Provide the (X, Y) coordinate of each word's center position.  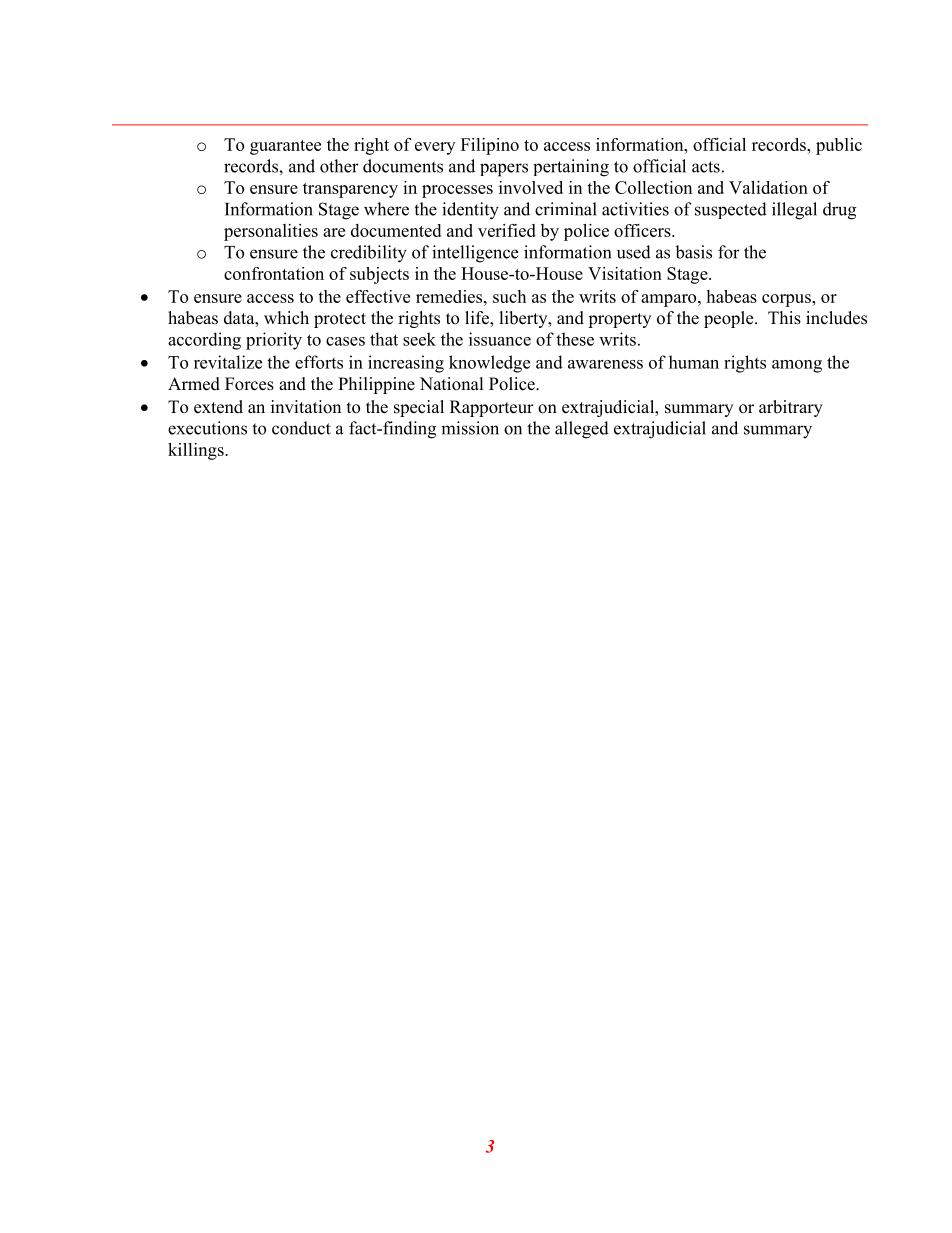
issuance (500, 339)
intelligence (475, 254)
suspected (731, 210)
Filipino (490, 146)
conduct (301, 428)
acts (706, 167)
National (452, 384)
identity (470, 211)
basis (693, 252)
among (797, 366)
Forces (249, 384)
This (784, 318)
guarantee (285, 147)
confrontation (274, 273)
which (286, 318)
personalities (271, 232)
